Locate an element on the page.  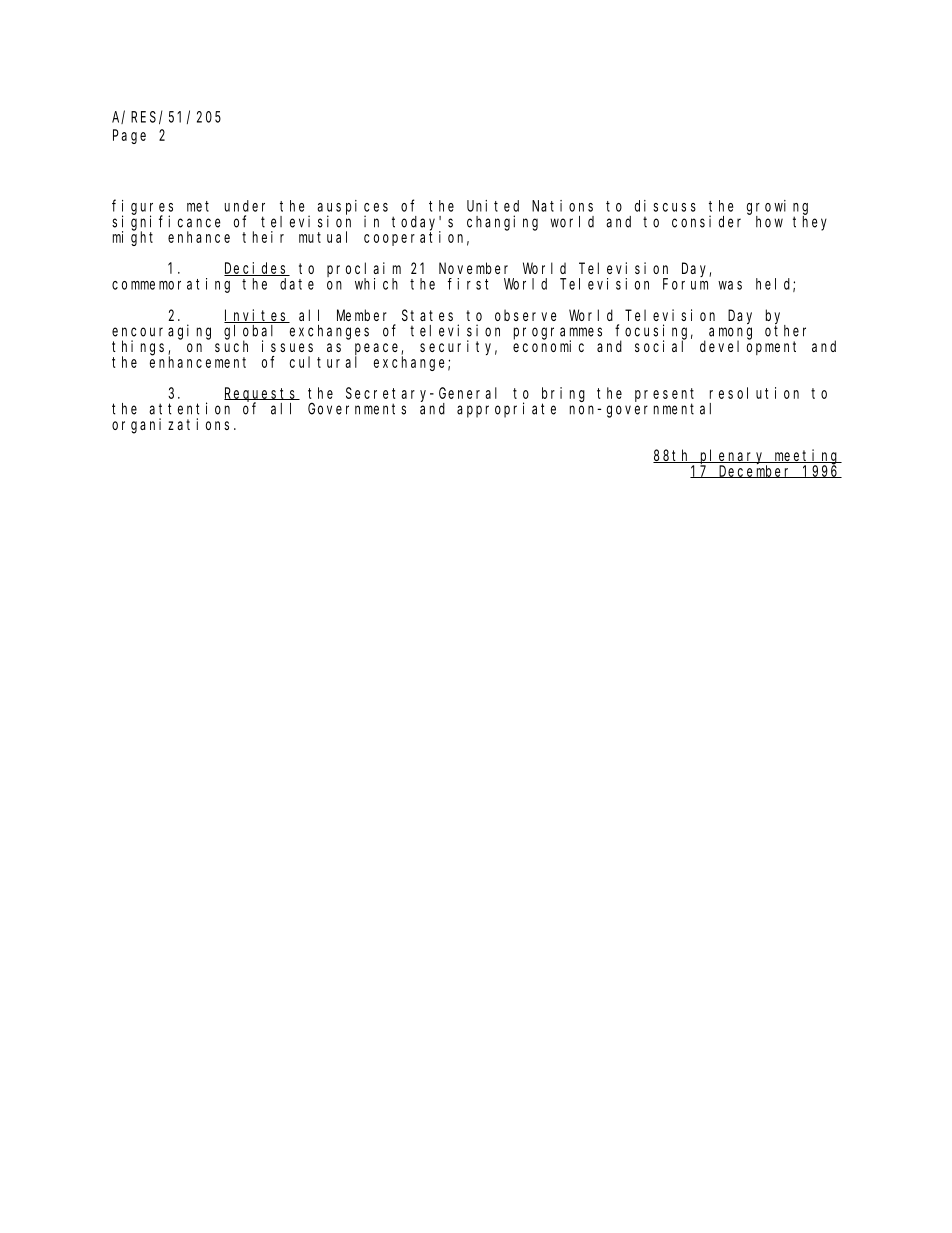
Invites is located at coordinates (257, 316).
